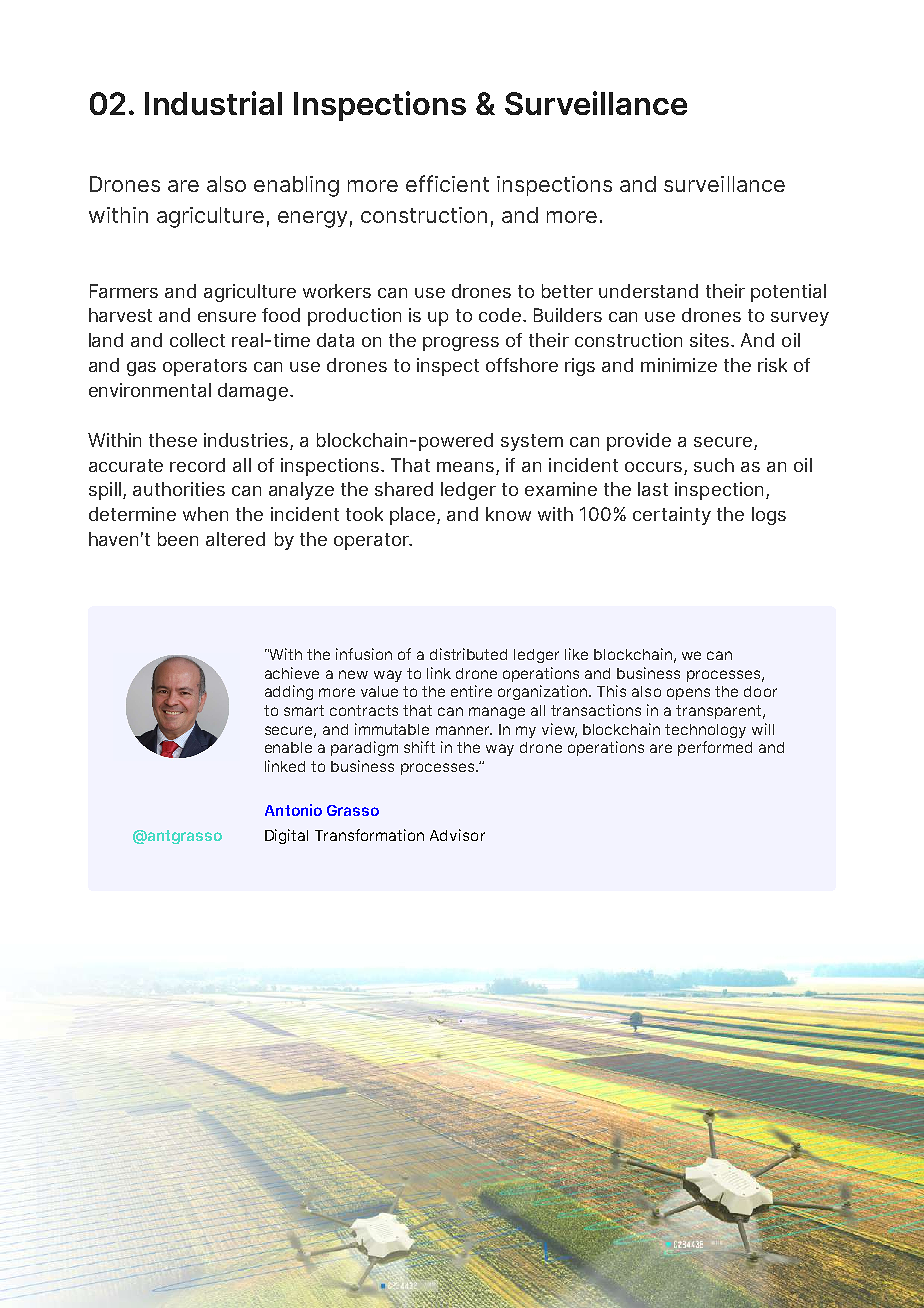 The image size is (924, 1308). I want to click on Advisor, so click(457, 835).
